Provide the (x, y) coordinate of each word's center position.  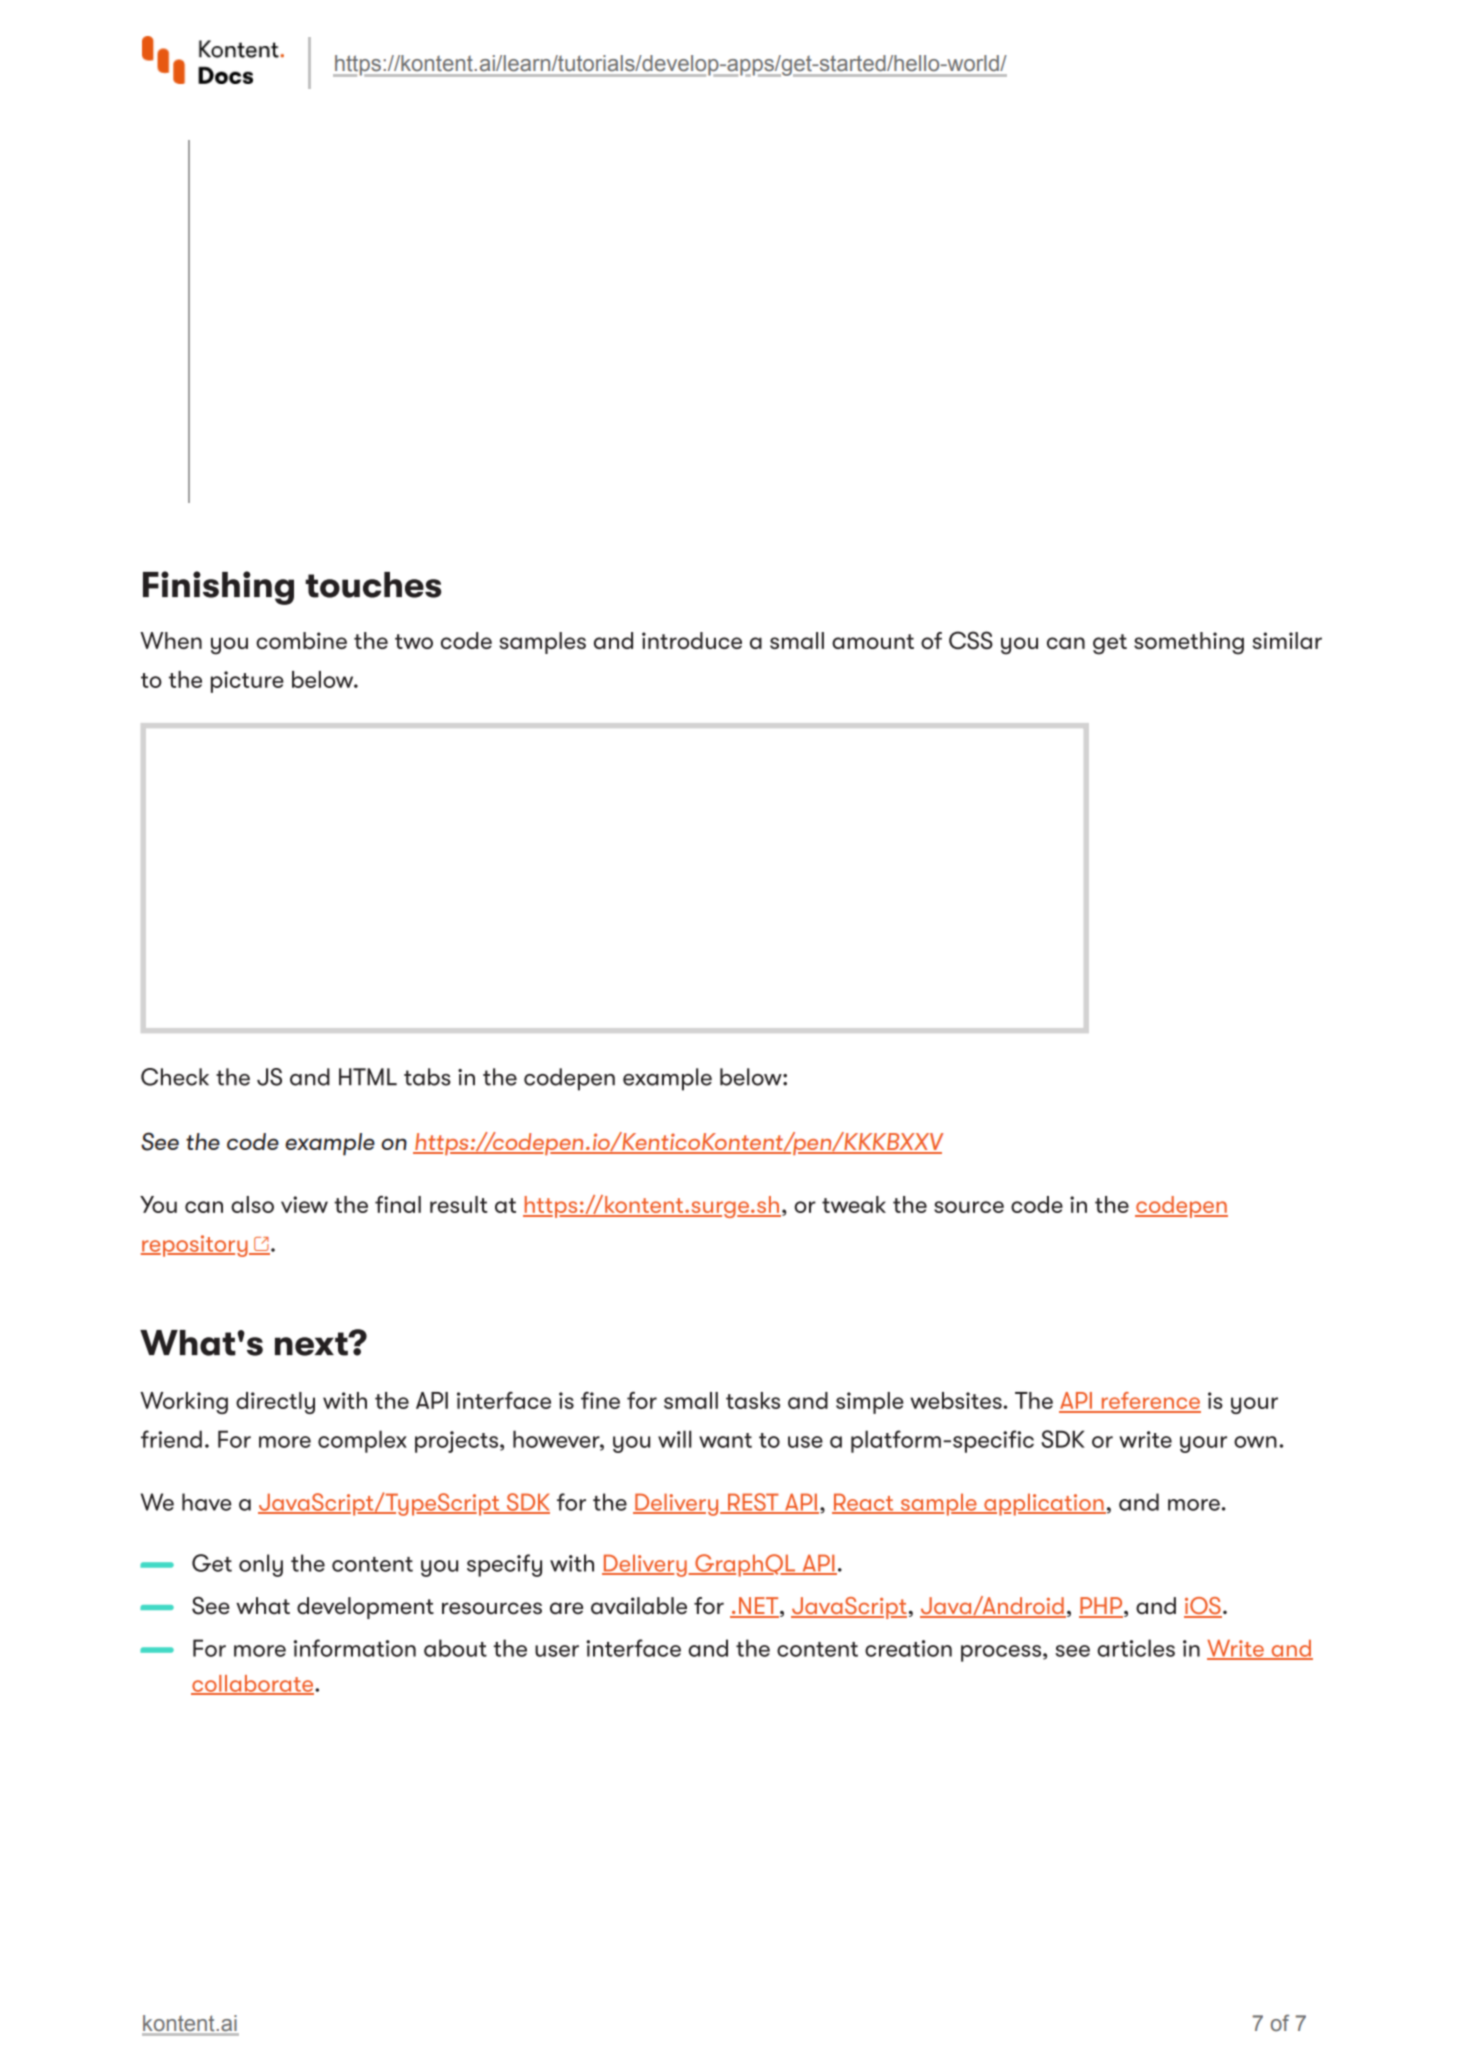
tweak (854, 1204)
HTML (368, 1076)
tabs (427, 1077)
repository (195, 1246)
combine (301, 640)
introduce (692, 640)
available (639, 1606)
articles (1136, 1648)
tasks (753, 1400)
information (355, 1648)
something (1189, 643)
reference (1150, 1402)
